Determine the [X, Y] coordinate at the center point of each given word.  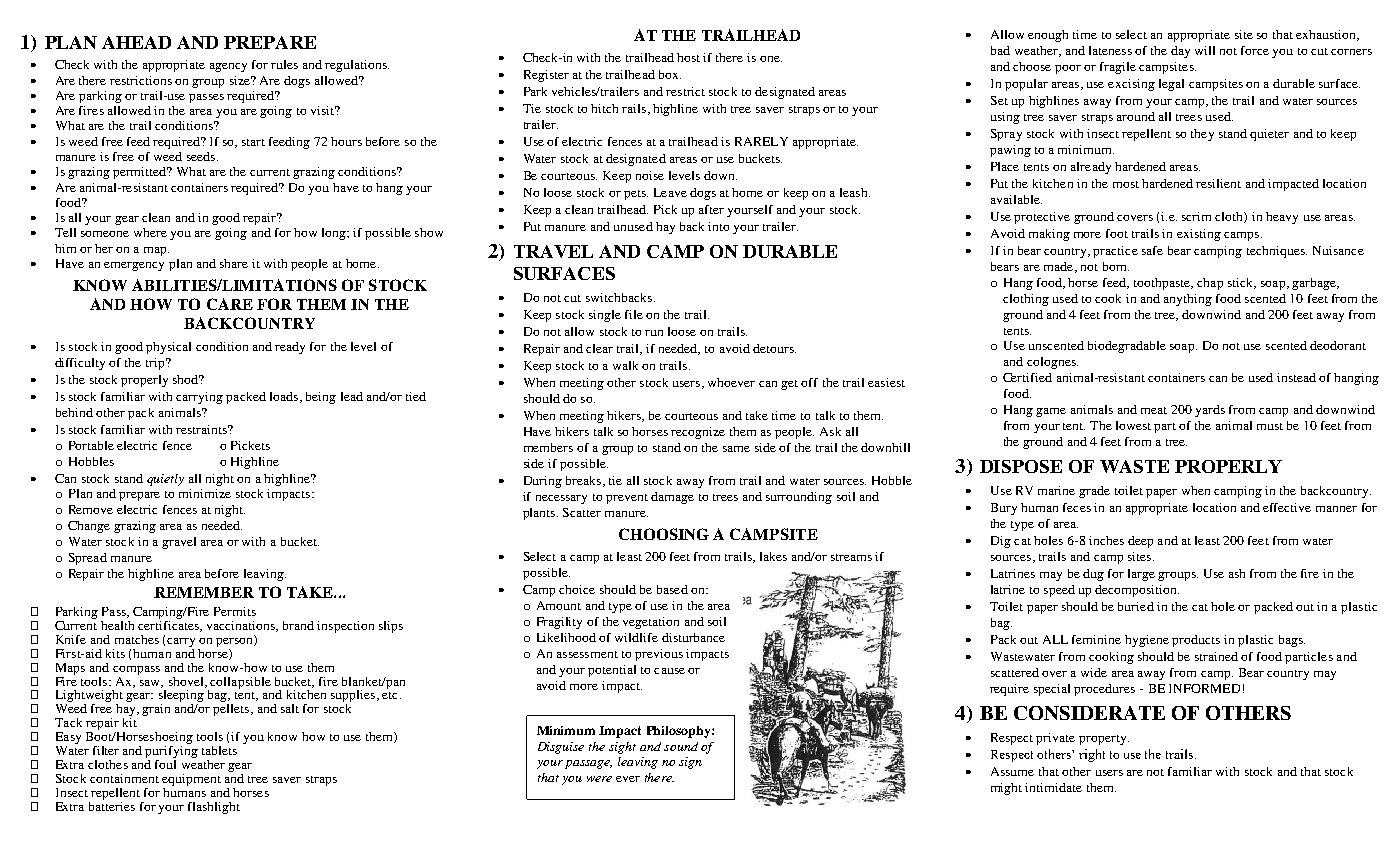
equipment [191, 780]
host [688, 57]
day [1180, 52]
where [150, 232]
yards [1210, 411]
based [672, 589]
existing [1199, 235]
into [718, 226]
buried [1136, 606]
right [1092, 755]
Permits [235, 611]
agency [228, 67]
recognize [698, 433]
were [599, 779]
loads [284, 396]
